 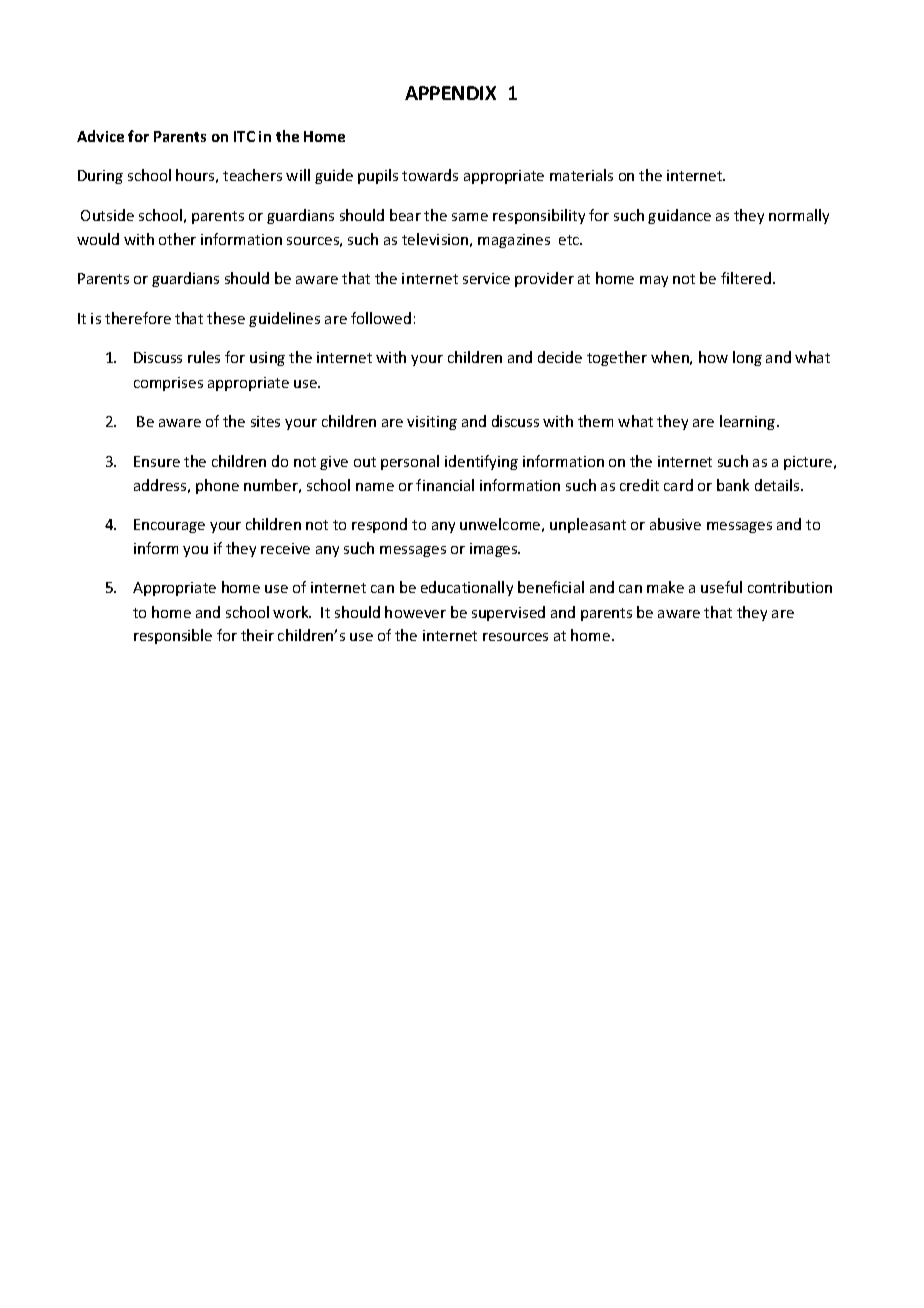 I want to click on Ensure, so click(x=157, y=461).
